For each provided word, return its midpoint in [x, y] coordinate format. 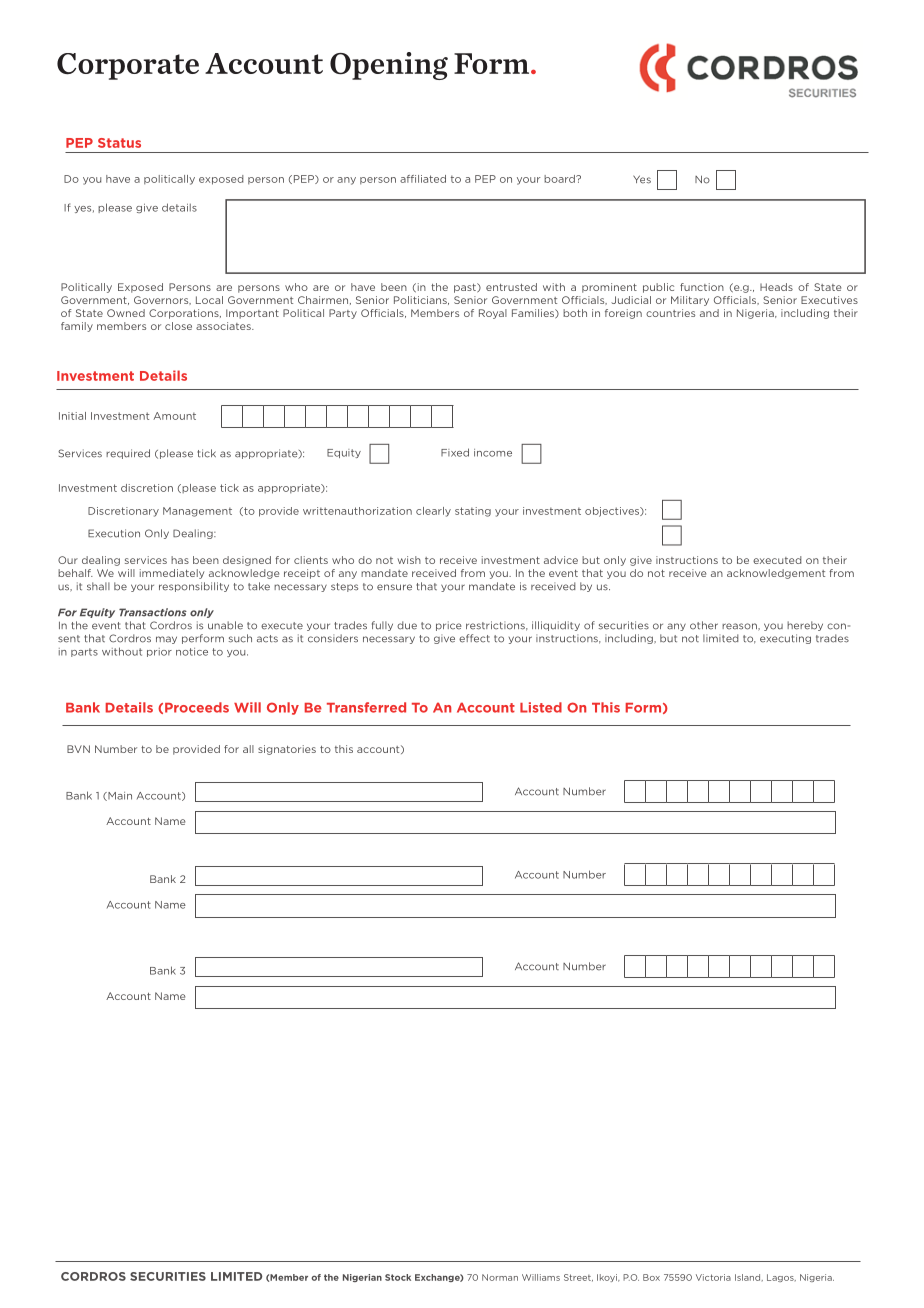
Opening [389, 66]
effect [474, 638]
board [560, 179]
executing [785, 639]
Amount [174, 416]
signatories [287, 750]
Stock [398, 1277]
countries [670, 313]
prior [159, 652]
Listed [541, 707]
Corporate [128, 66]
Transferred [366, 707]
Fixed [455, 452]
